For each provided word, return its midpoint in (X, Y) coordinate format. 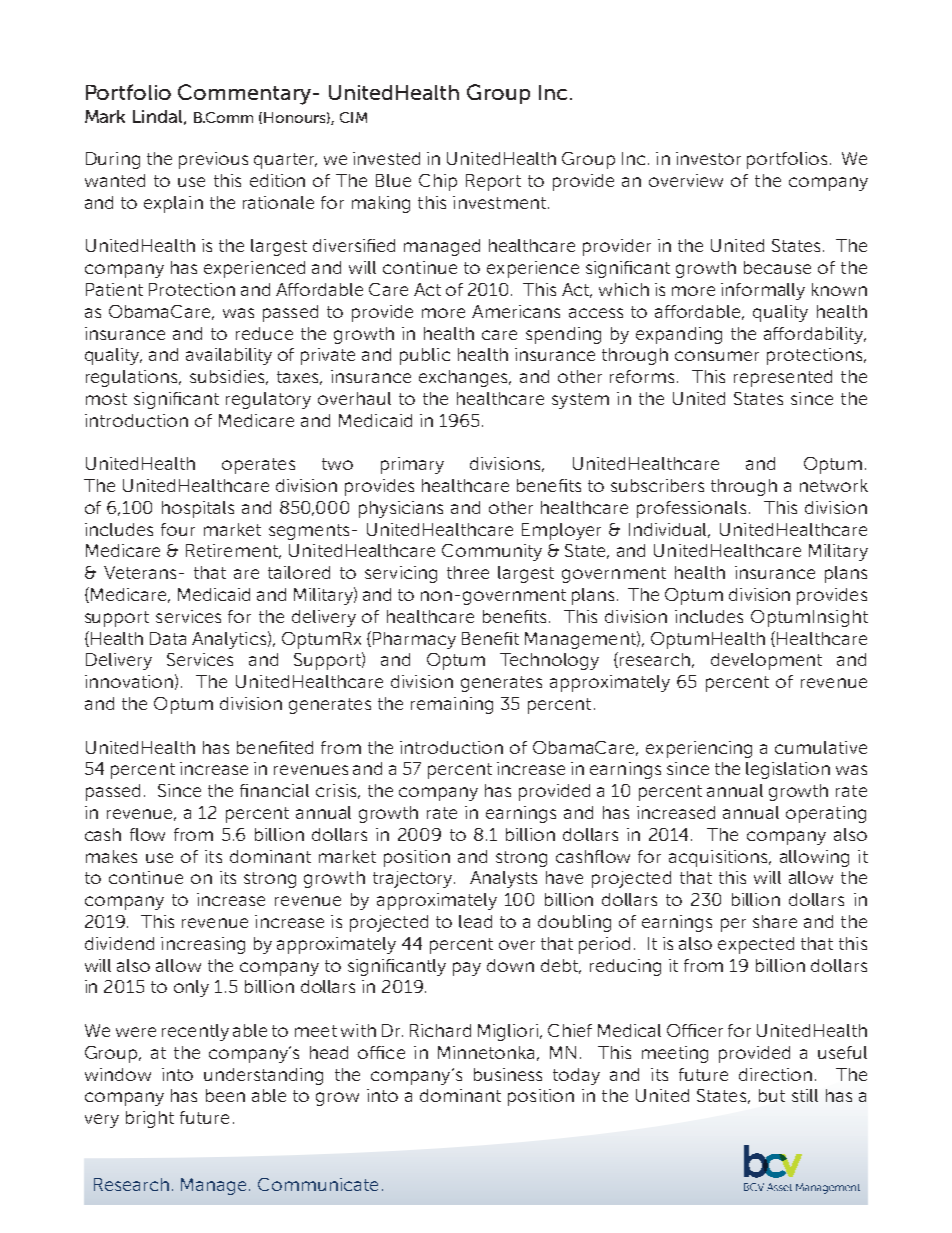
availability (229, 356)
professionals (691, 509)
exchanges (465, 378)
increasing (203, 945)
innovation (129, 681)
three (468, 572)
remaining (452, 705)
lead (475, 921)
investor (708, 158)
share (775, 921)
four (178, 529)
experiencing (699, 749)
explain (173, 204)
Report (493, 182)
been (225, 1095)
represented (783, 378)
